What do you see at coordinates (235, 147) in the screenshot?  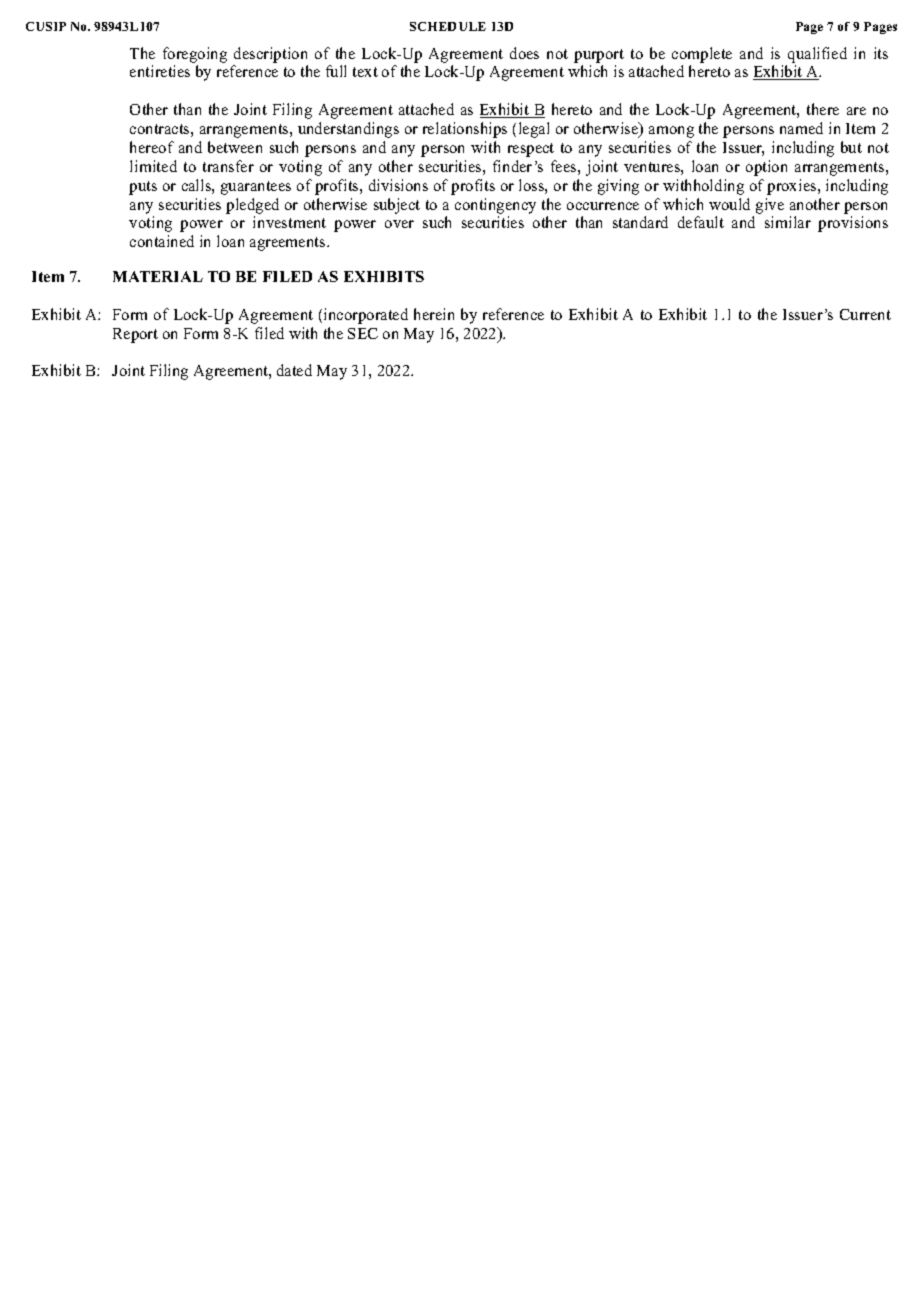 I see `between` at bounding box center [235, 147].
